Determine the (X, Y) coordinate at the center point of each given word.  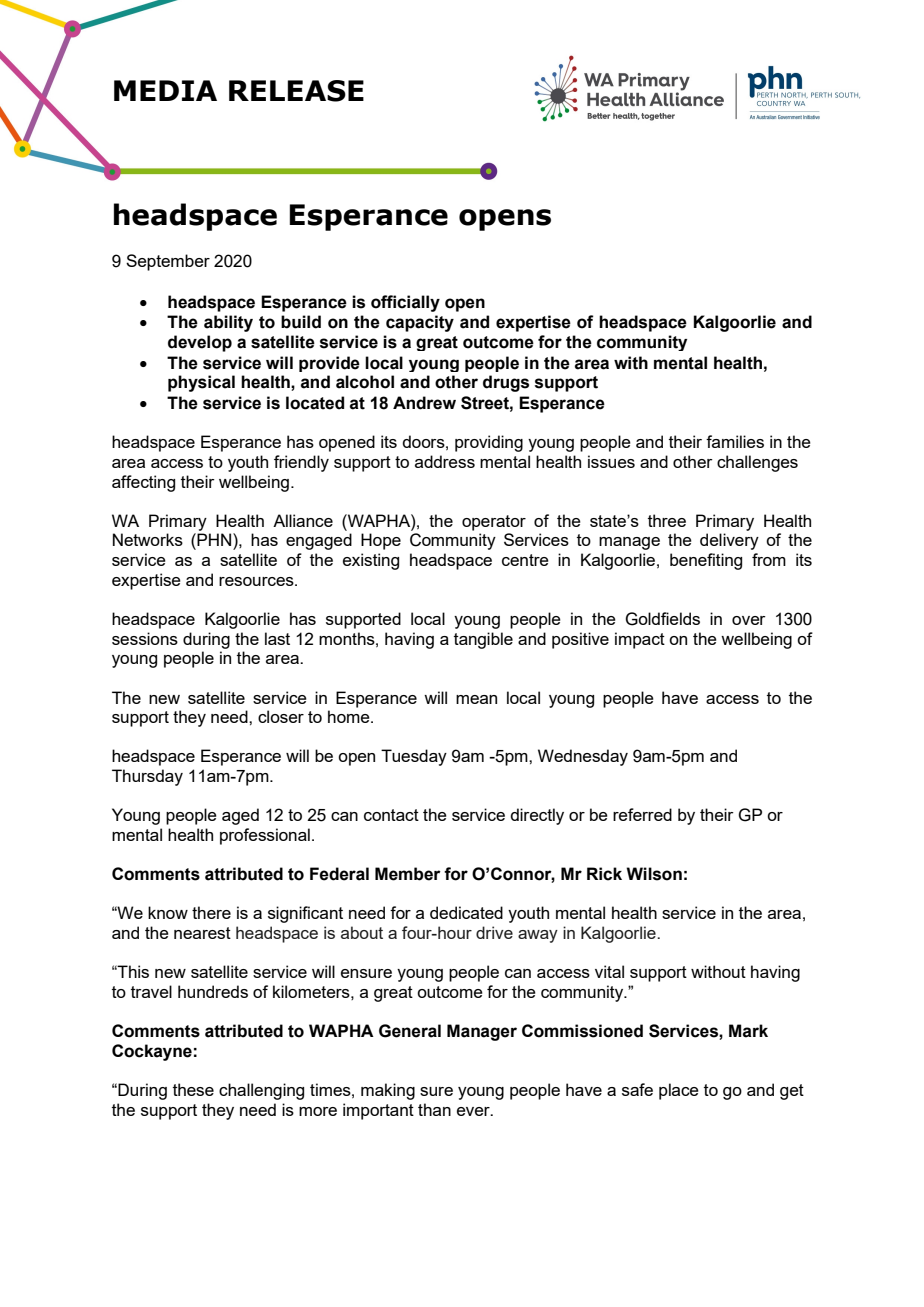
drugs (506, 383)
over (749, 620)
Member (408, 874)
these (193, 1089)
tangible (483, 640)
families (735, 441)
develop (200, 343)
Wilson (654, 874)
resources (257, 581)
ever (474, 1111)
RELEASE (296, 91)
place (679, 1091)
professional (265, 836)
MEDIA (165, 90)
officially (405, 303)
